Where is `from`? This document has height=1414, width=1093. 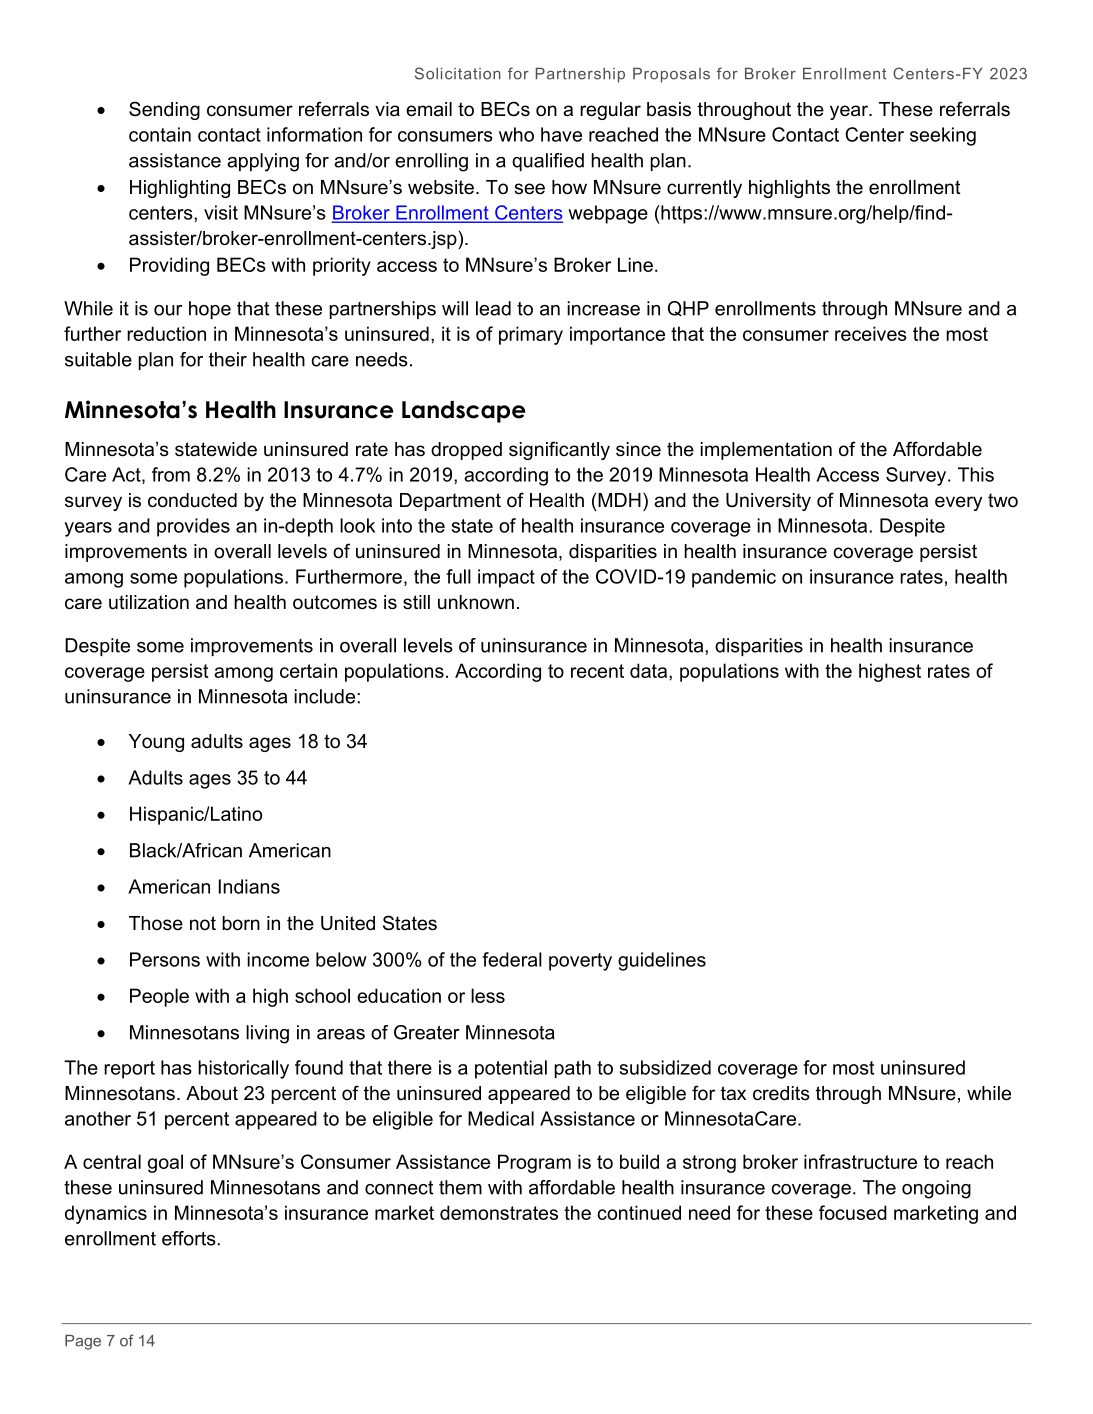 from is located at coordinates (171, 474).
